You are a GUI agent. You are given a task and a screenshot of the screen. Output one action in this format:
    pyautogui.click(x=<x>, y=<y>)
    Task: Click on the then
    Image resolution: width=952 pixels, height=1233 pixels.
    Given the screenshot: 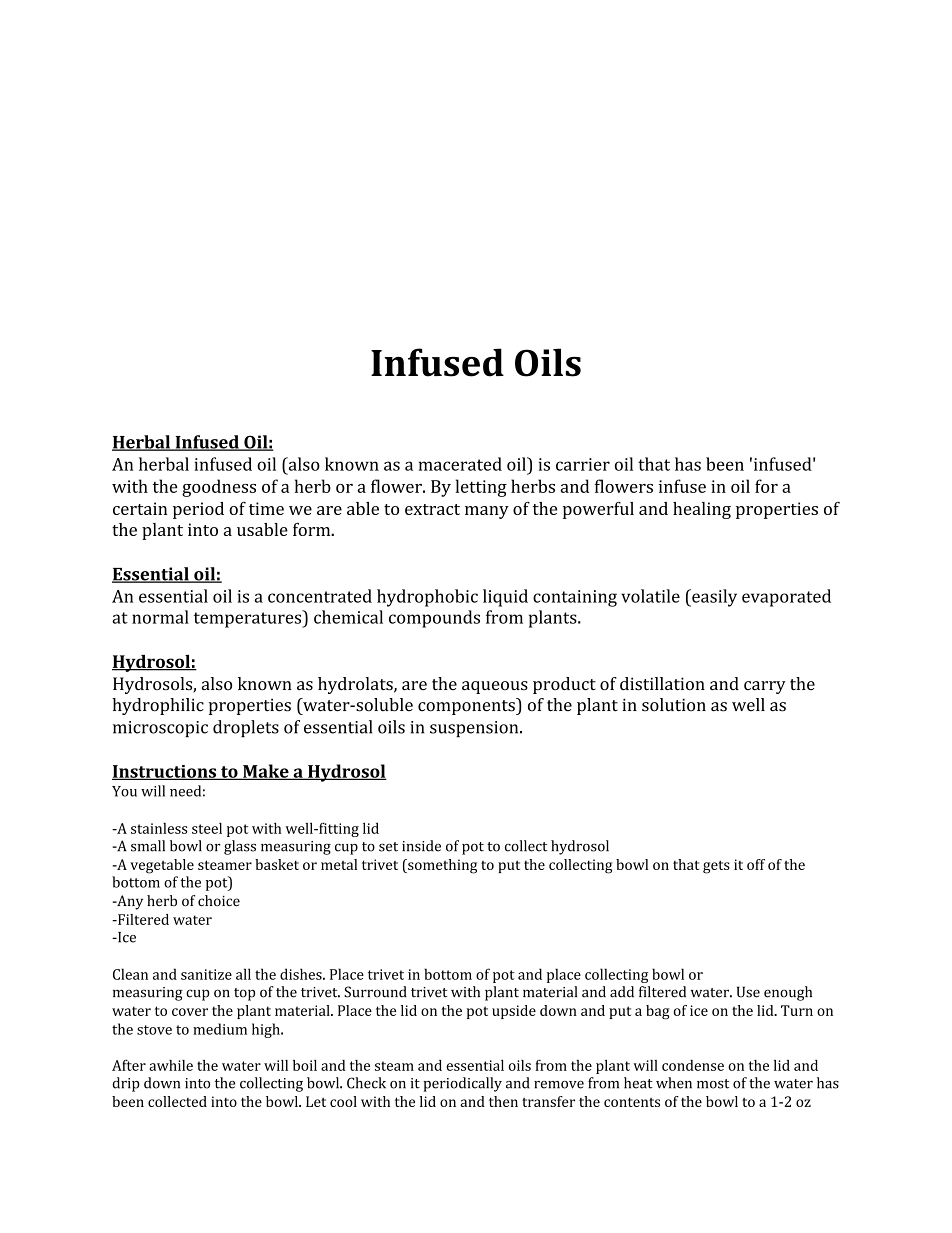 What is the action you would take?
    pyautogui.click(x=503, y=1101)
